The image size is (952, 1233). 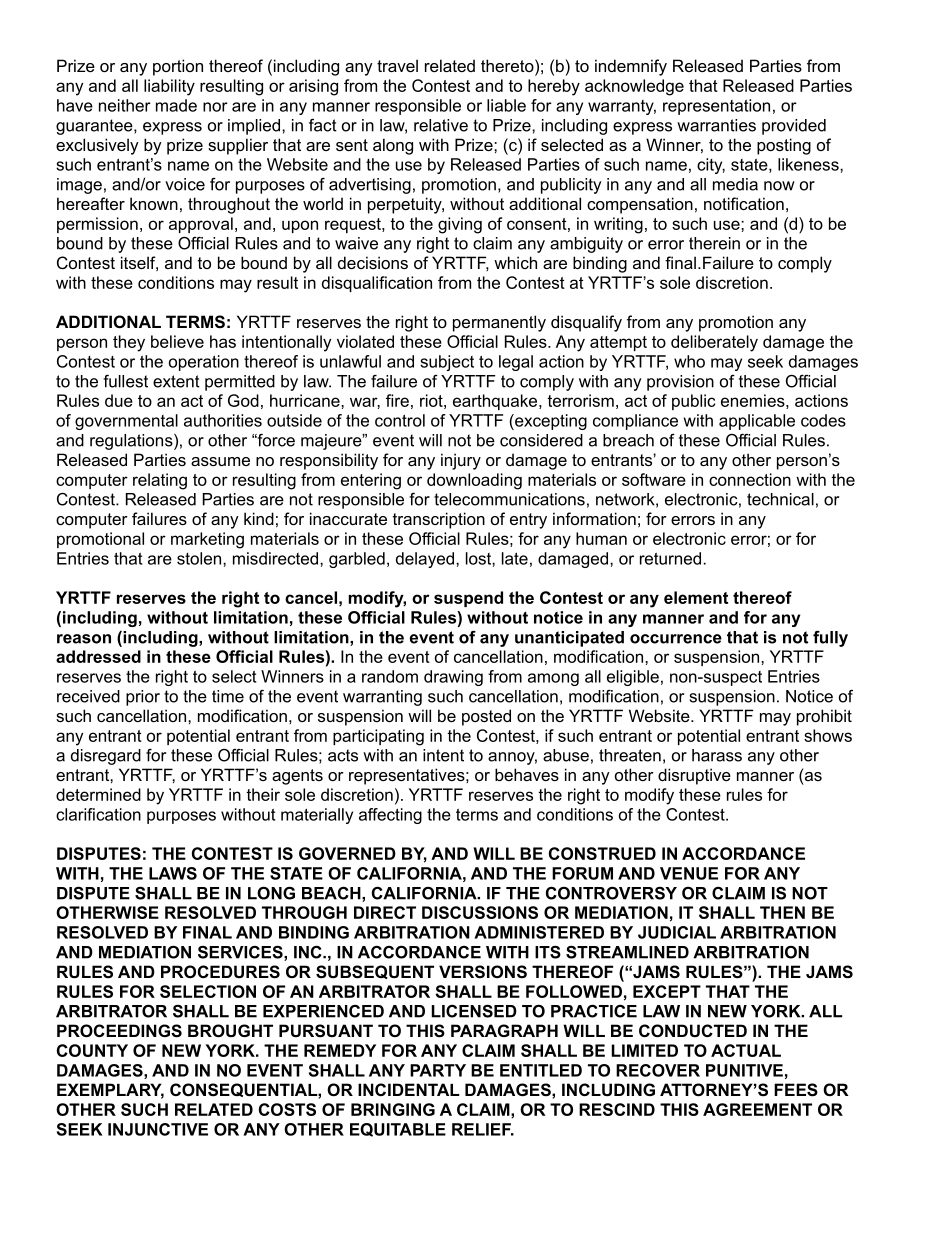 What do you see at coordinates (717, 755) in the page?
I see `harass` at bounding box center [717, 755].
